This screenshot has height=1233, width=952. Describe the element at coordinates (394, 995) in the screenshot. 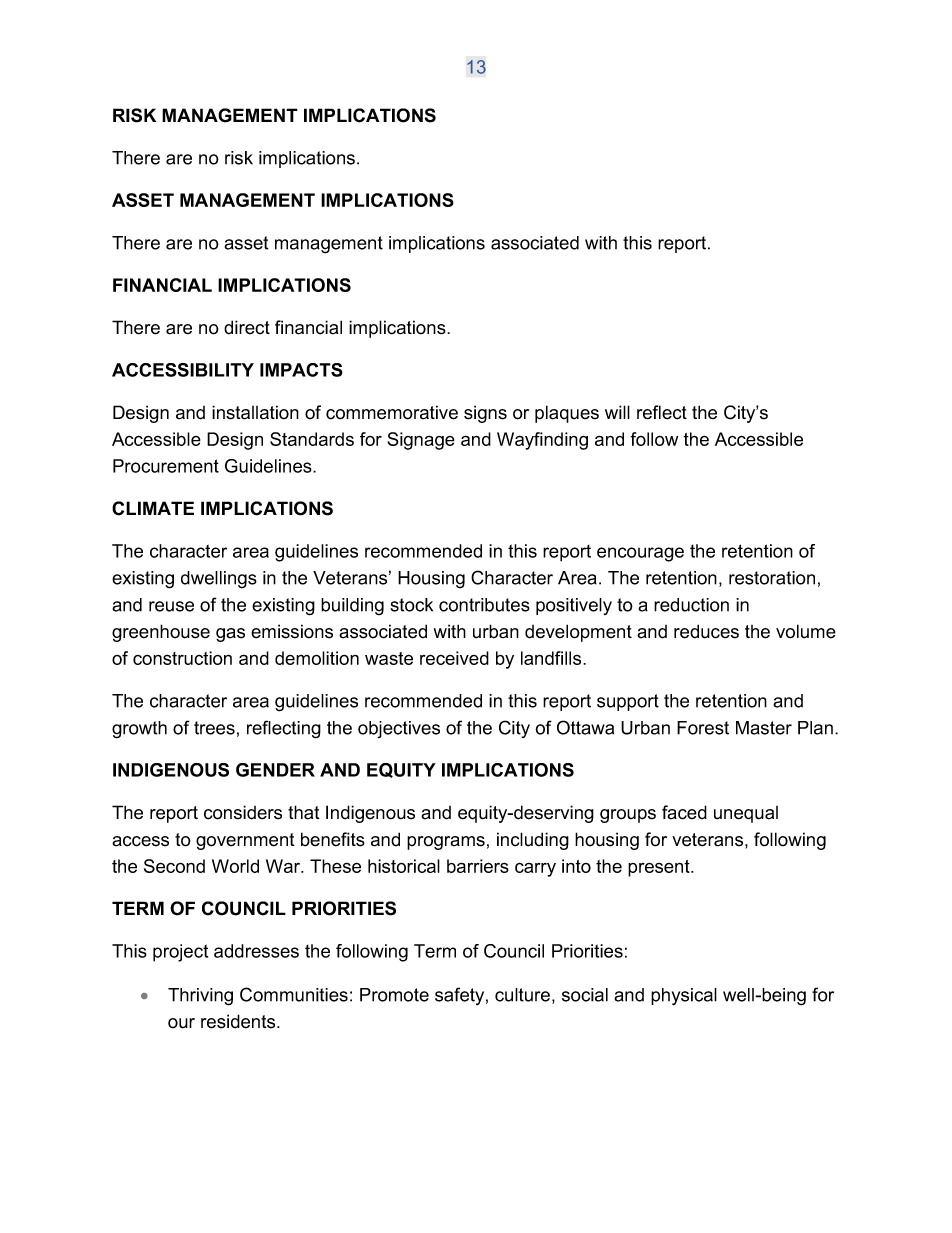

I see `Promote` at that location.
